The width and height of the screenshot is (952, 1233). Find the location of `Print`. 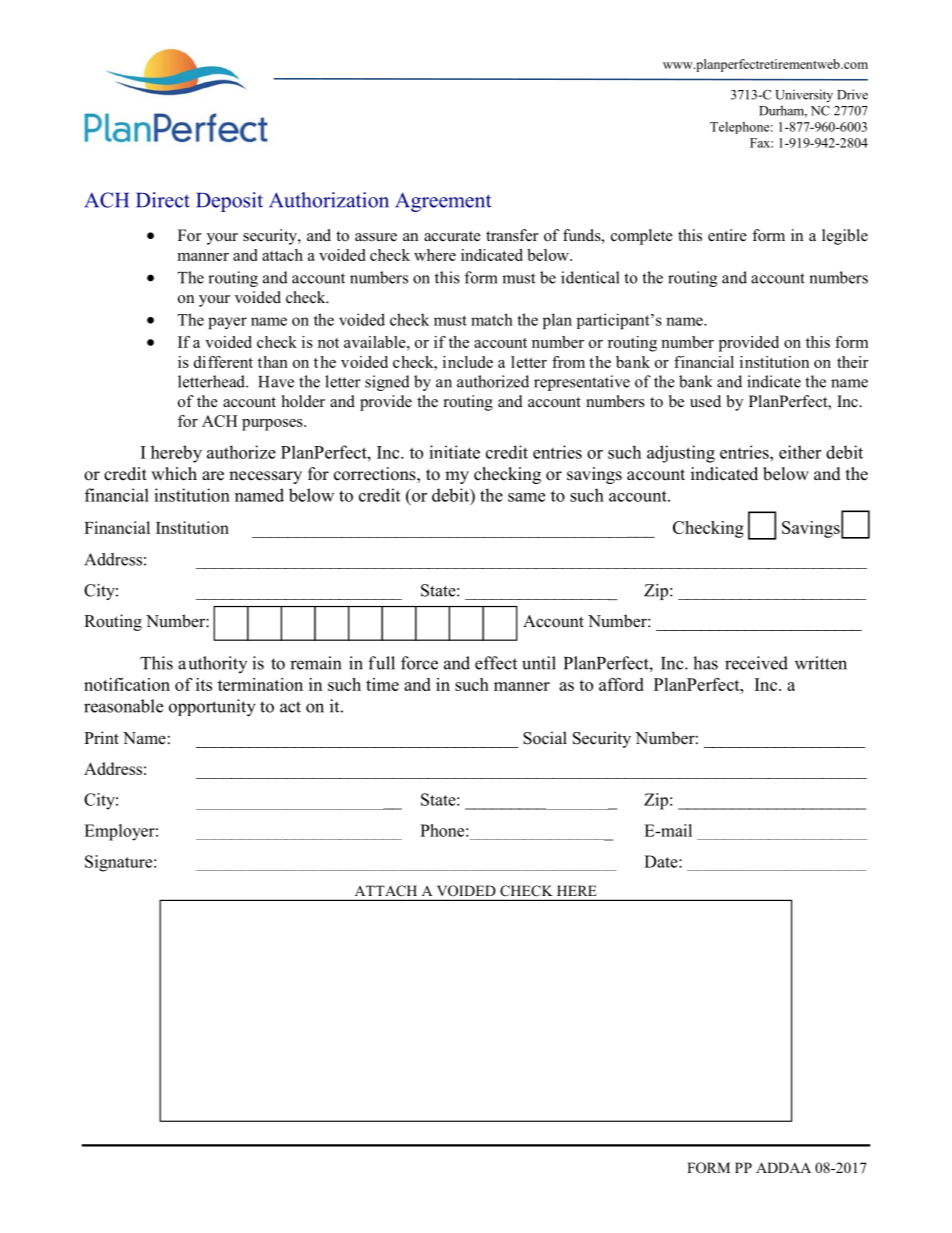

Print is located at coordinates (101, 737).
